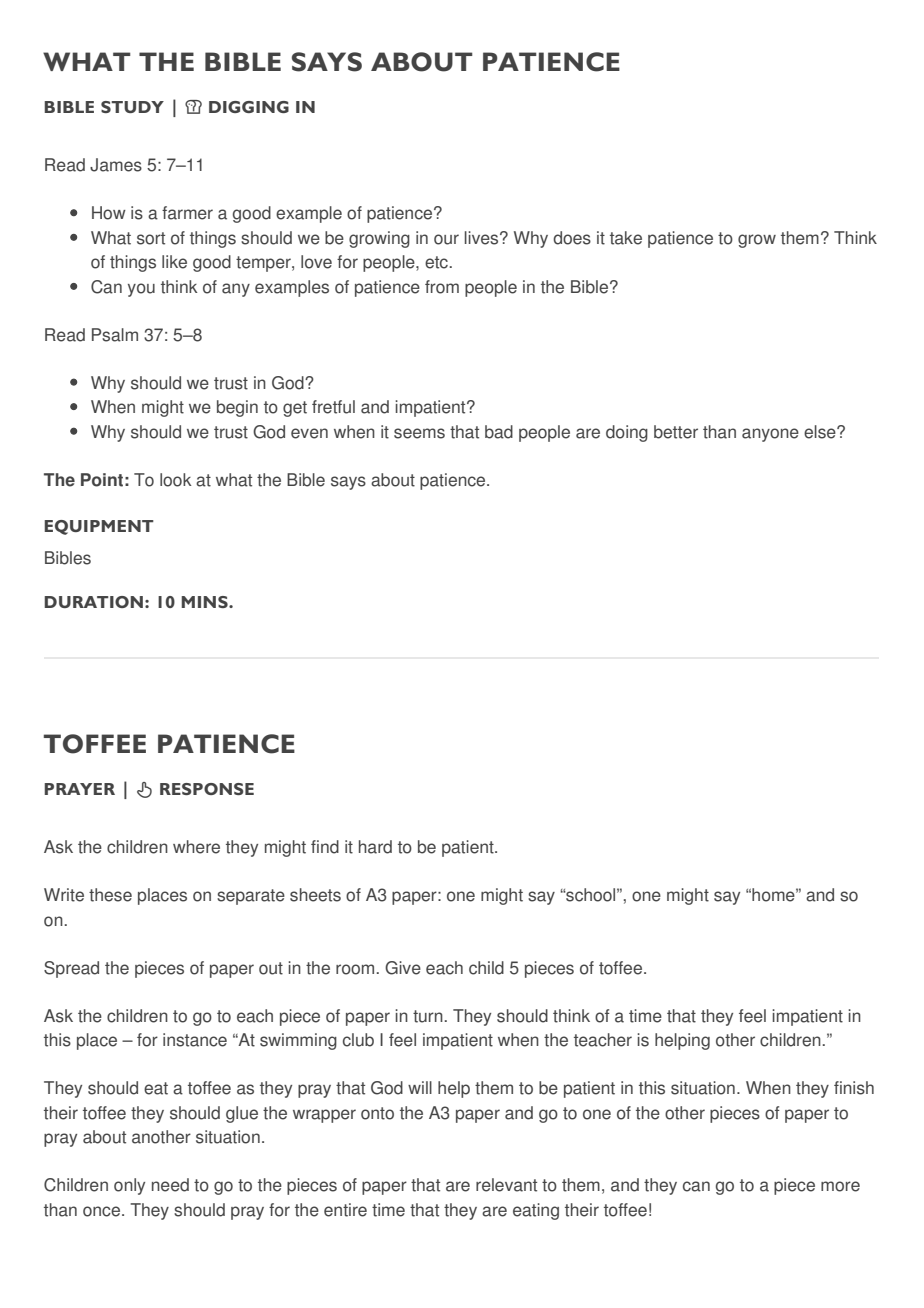 This screenshot has height=1308, width=924. I want to click on look, so click(176, 480).
